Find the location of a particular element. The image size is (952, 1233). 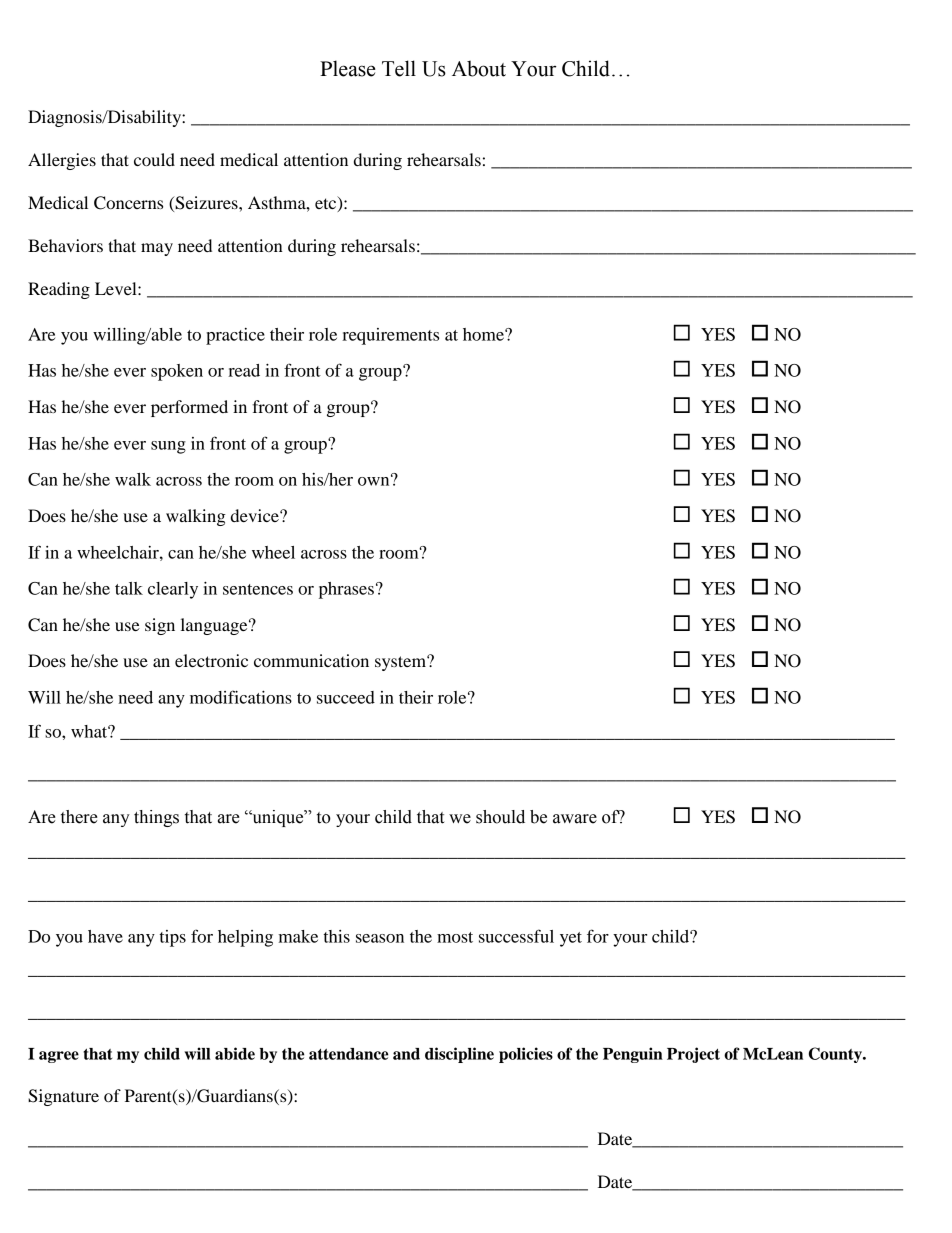

talk is located at coordinates (129, 588).
